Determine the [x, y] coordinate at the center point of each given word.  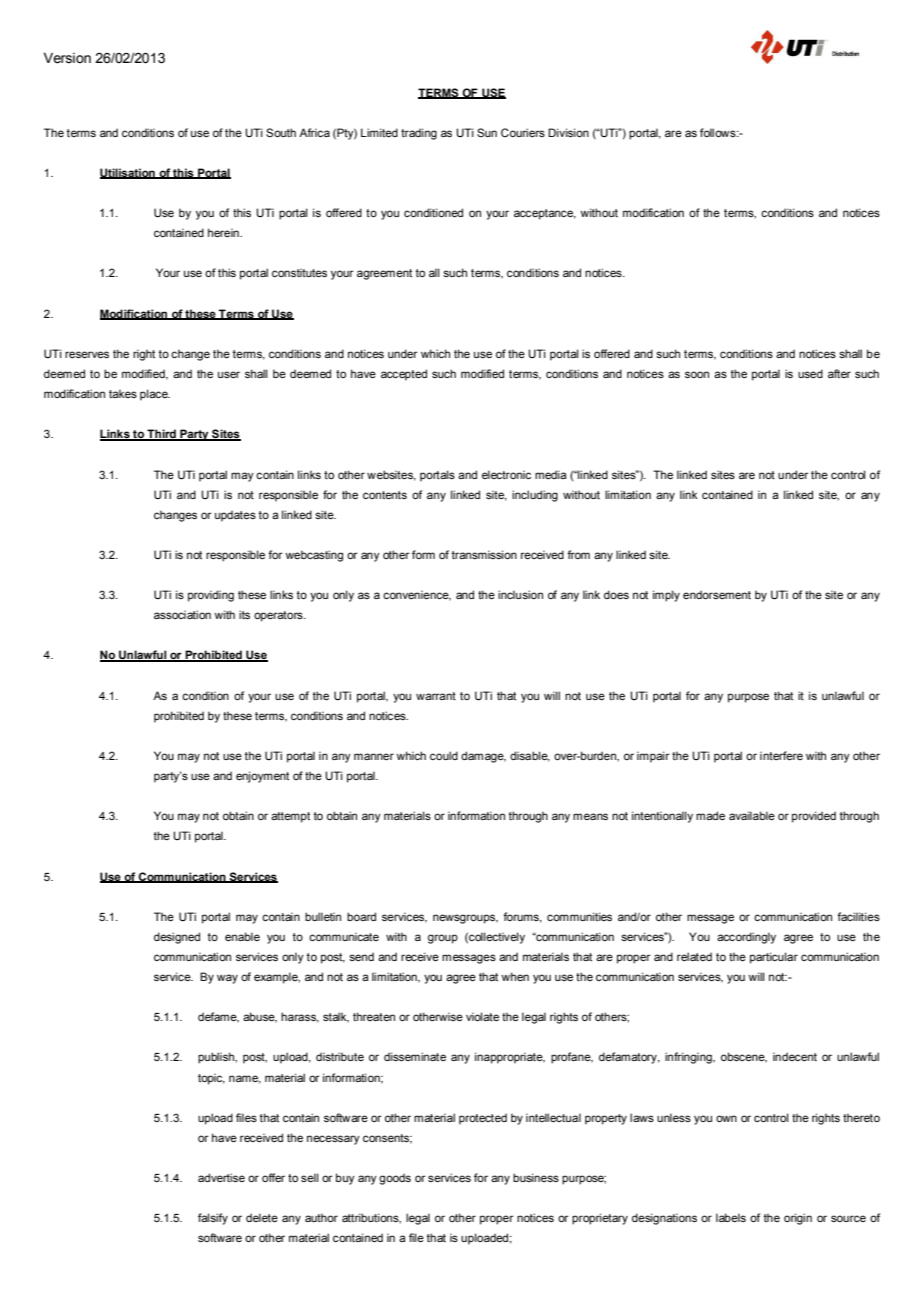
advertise [221, 1177]
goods [395, 1179]
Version [67, 58]
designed [177, 938]
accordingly [746, 938]
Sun [487, 132]
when [515, 976]
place [155, 395]
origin [798, 1219]
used [810, 373]
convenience [417, 595]
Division [568, 132]
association [182, 614]
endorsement [717, 594]
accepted [404, 375]
